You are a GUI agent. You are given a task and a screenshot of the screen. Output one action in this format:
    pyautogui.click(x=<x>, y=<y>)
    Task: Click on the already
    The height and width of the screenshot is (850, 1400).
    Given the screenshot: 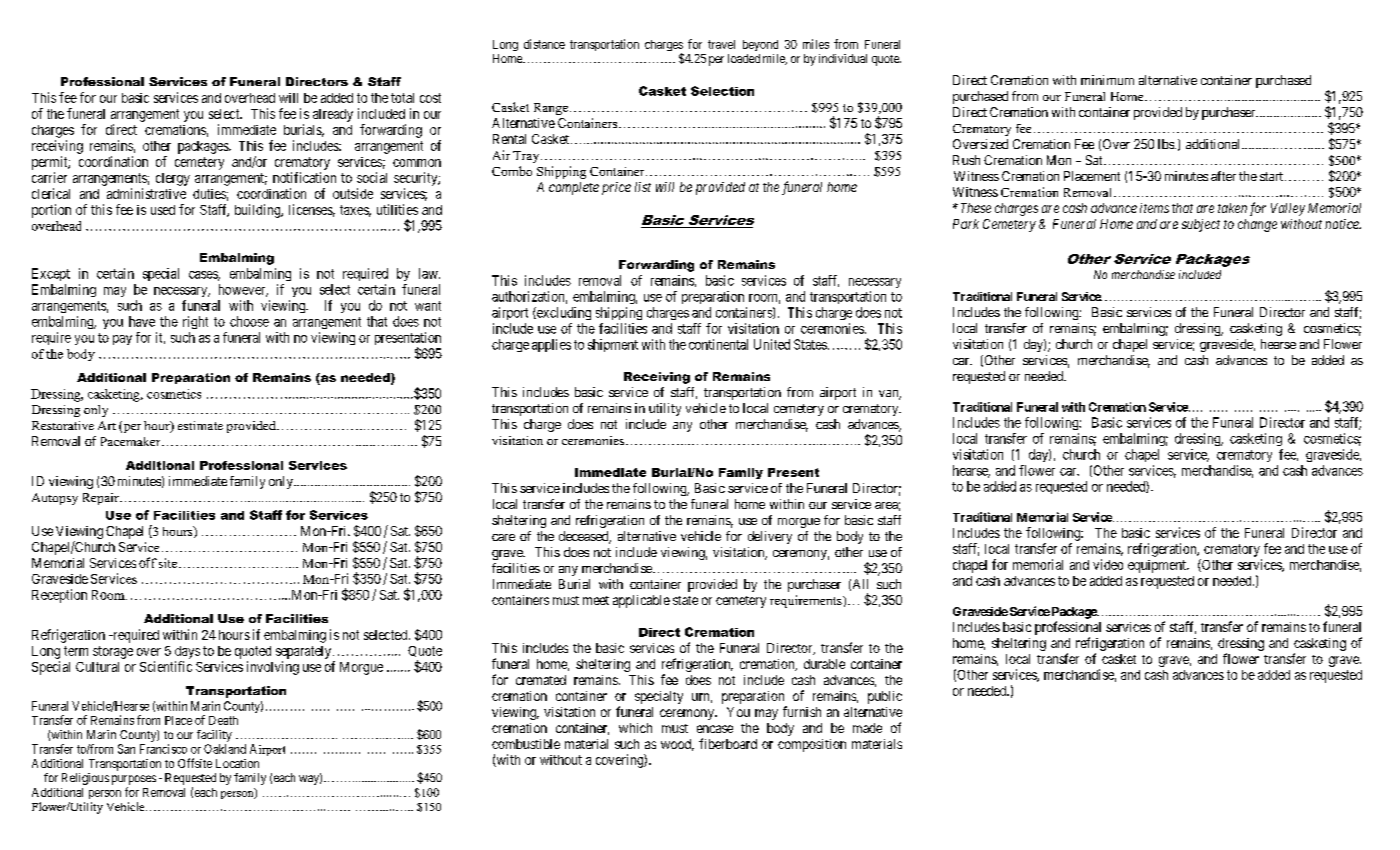 What is the action you would take?
    pyautogui.click(x=333, y=115)
